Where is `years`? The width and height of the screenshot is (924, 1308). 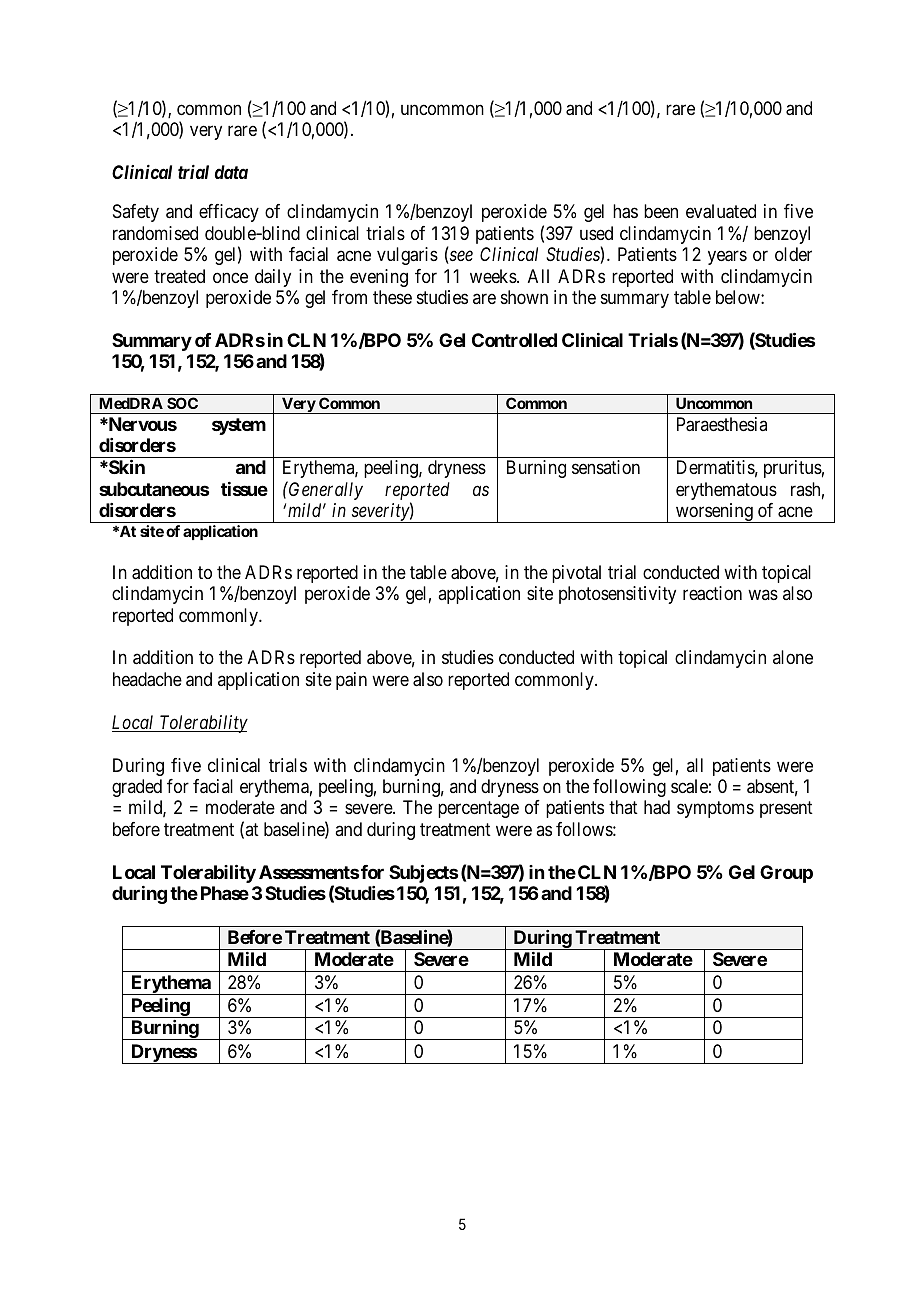 years is located at coordinates (727, 258).
